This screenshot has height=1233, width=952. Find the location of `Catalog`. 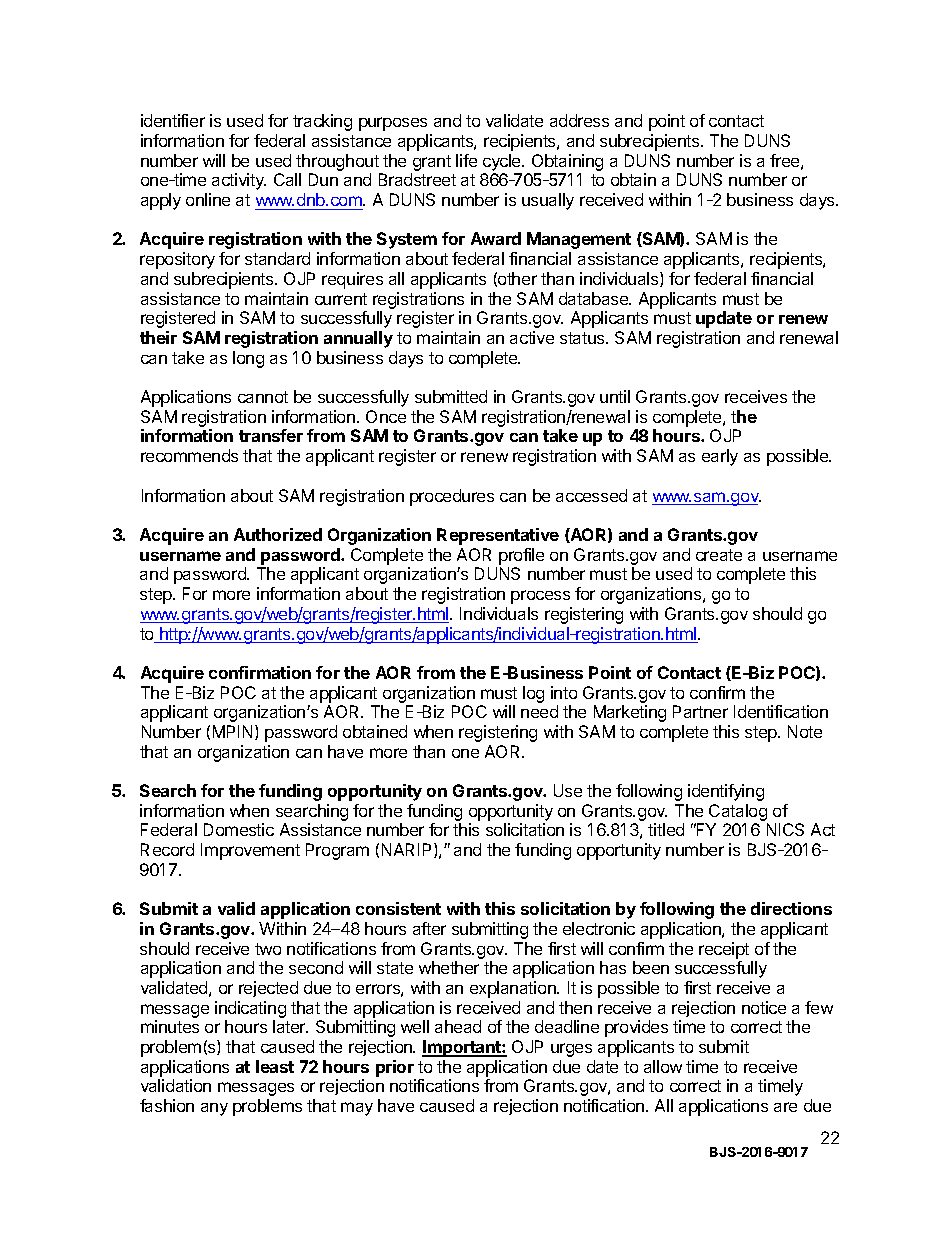

Catalog is located at coordinates (738, 812).
